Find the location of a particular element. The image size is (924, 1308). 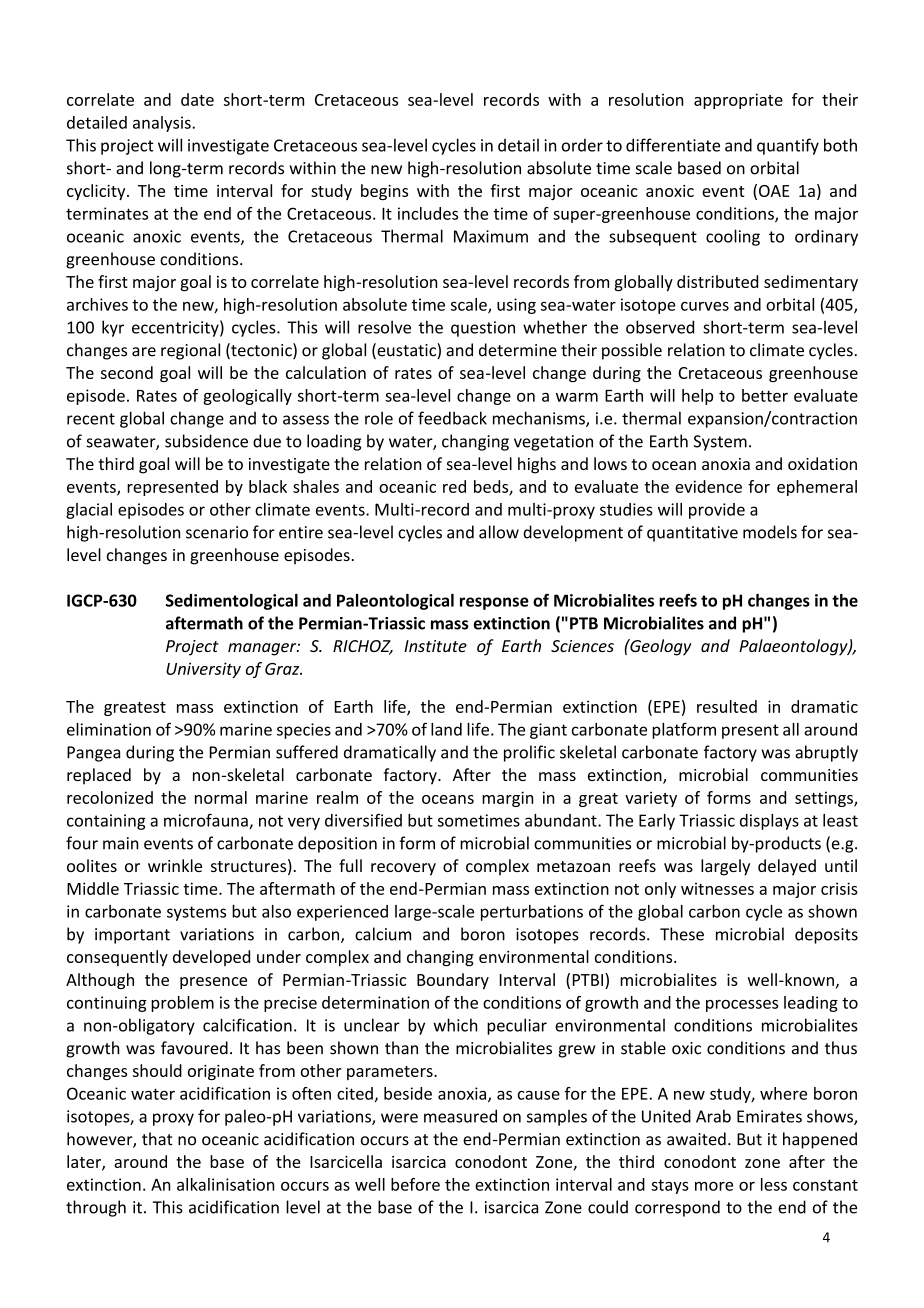

second is located at coordinates (127, 372).
